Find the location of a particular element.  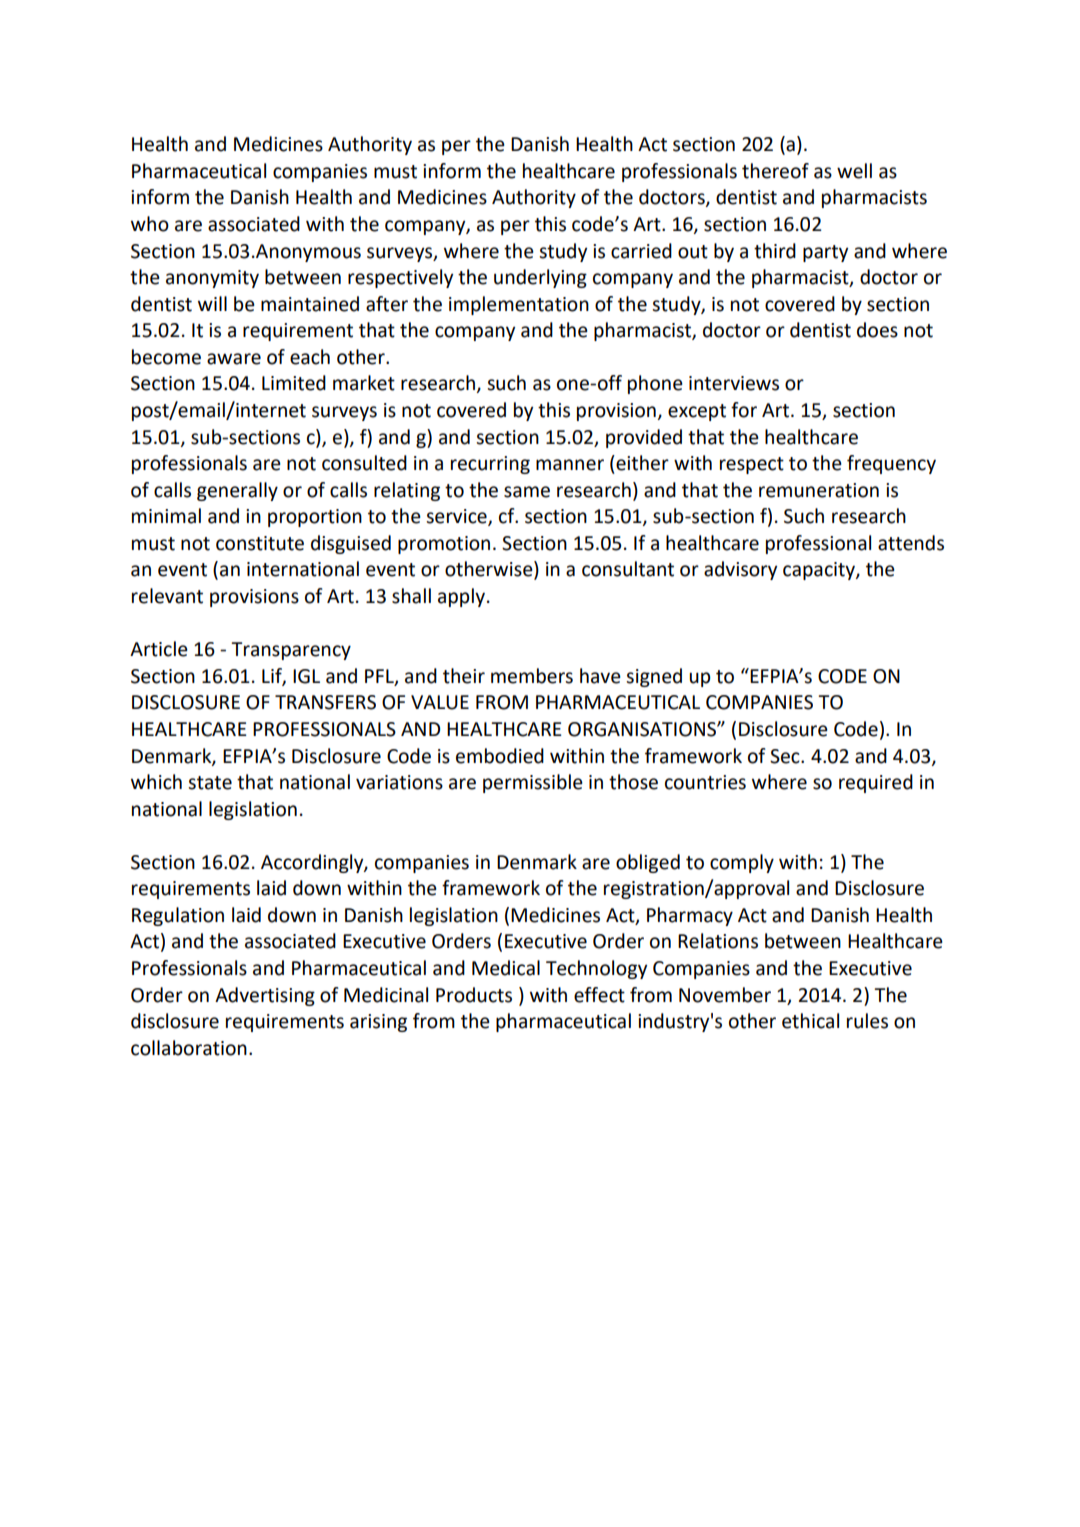

advisory is located at coordinates (740, 570).
